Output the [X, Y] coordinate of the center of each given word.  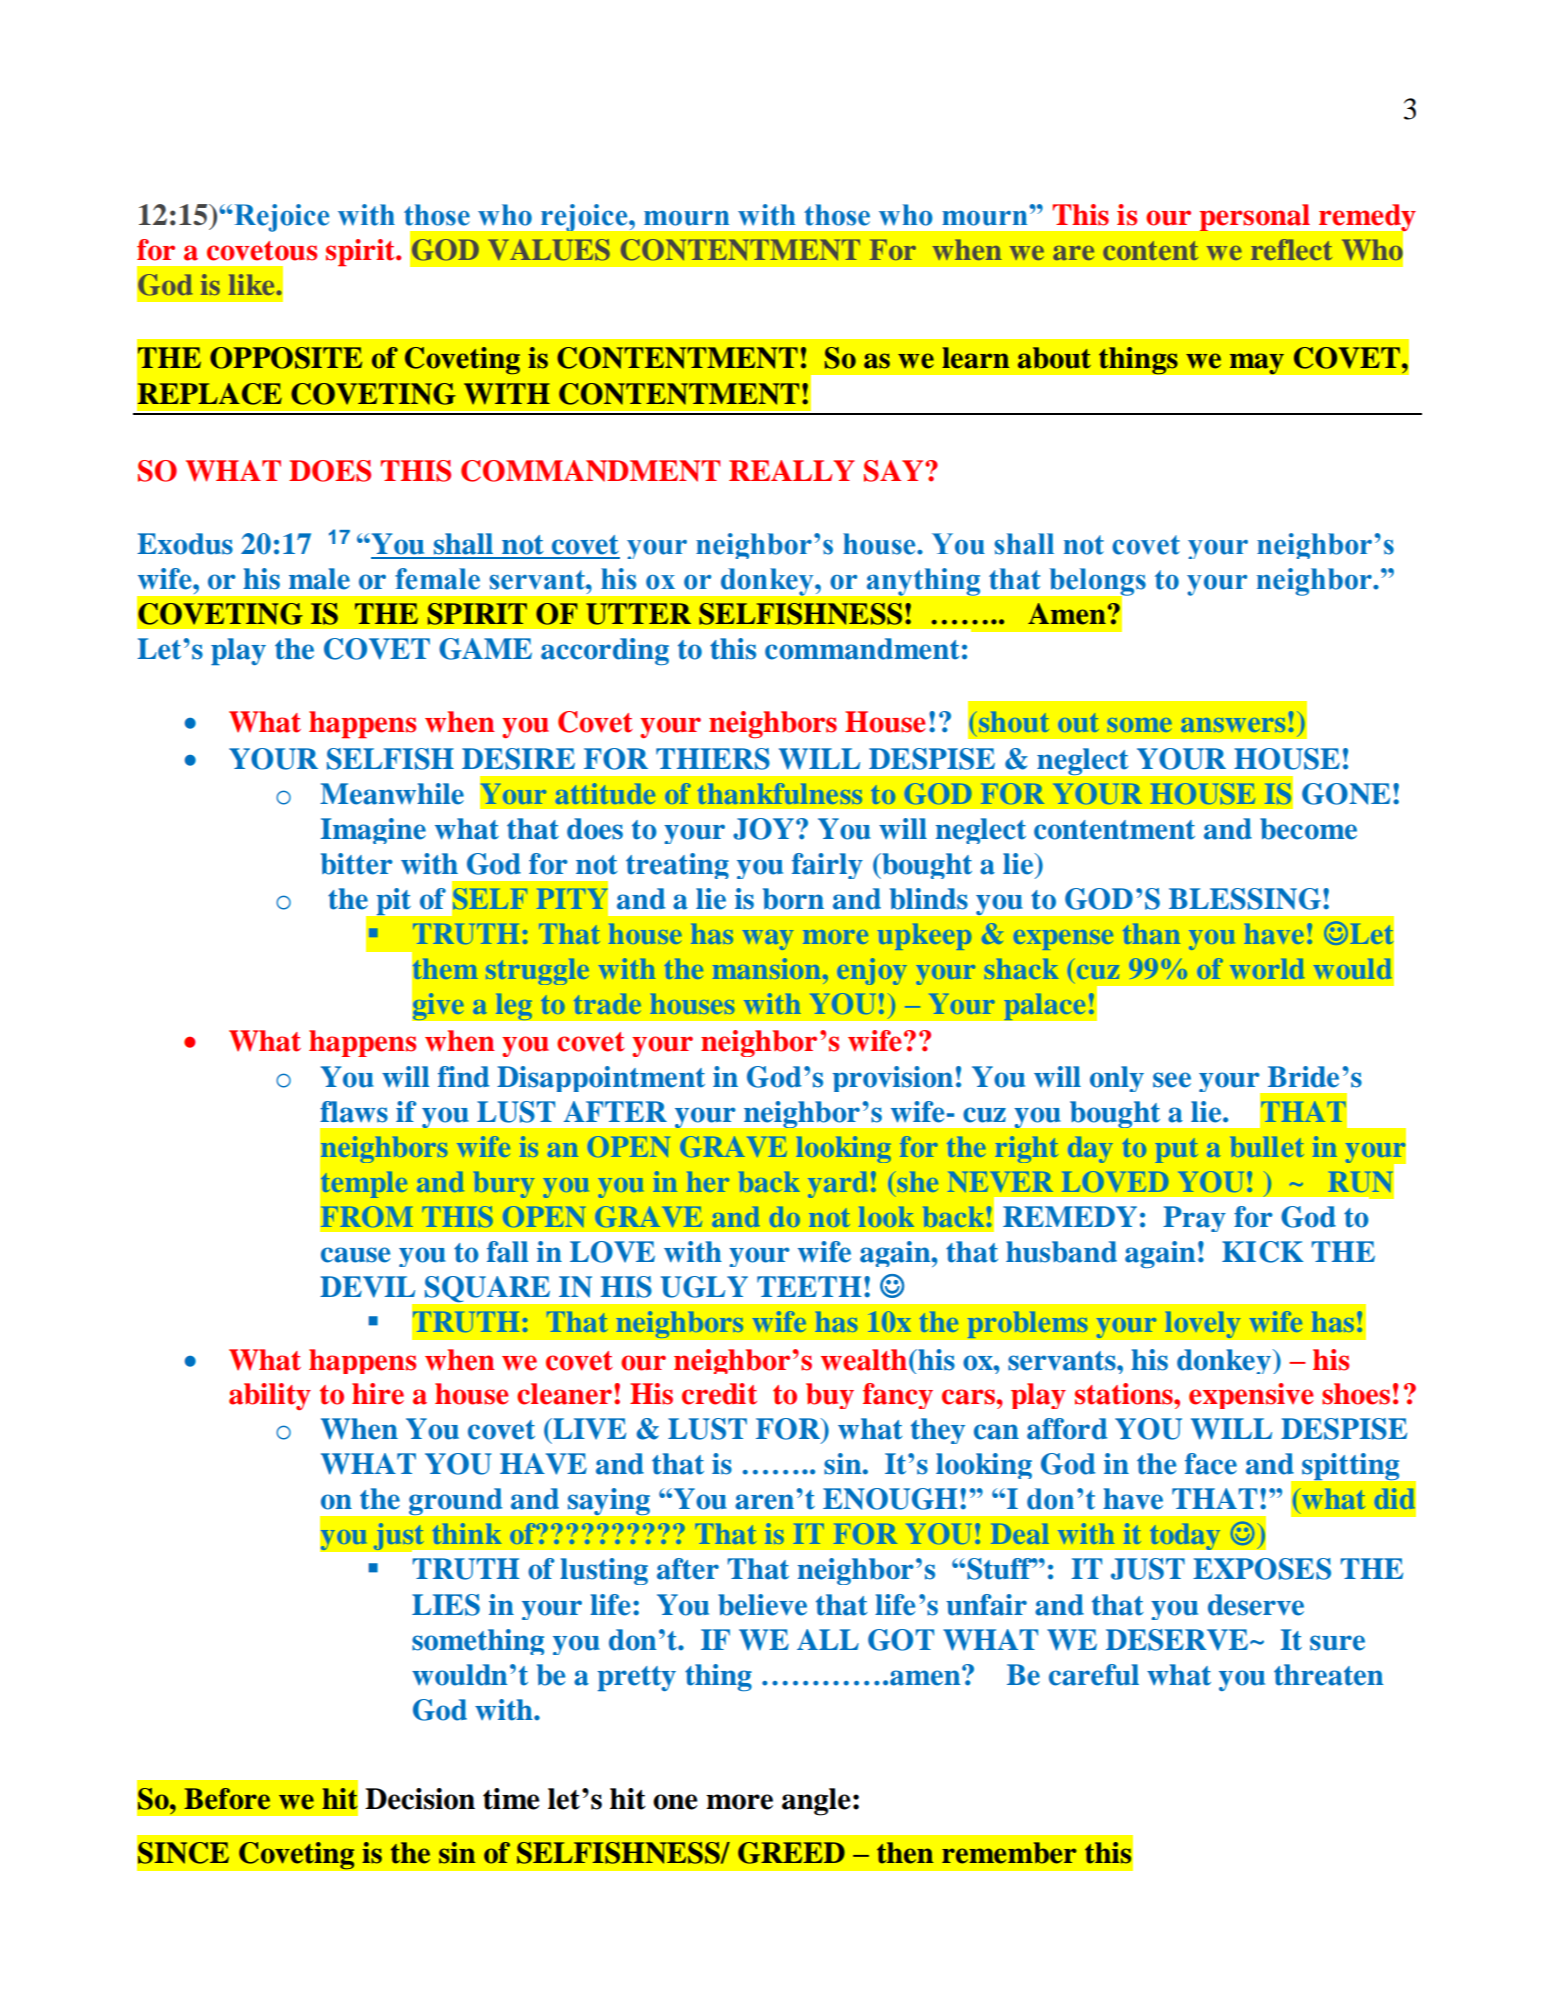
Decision [420, 1799]
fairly [827, 866]
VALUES [549, 250]
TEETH [809, 1286]
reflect [1291, 249]
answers [1233, 725]
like [253, 284]
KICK [1263, 1252]
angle [816, 1802]
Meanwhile [392, 794]
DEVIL [367, 1287]
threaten [1328, 1675]
